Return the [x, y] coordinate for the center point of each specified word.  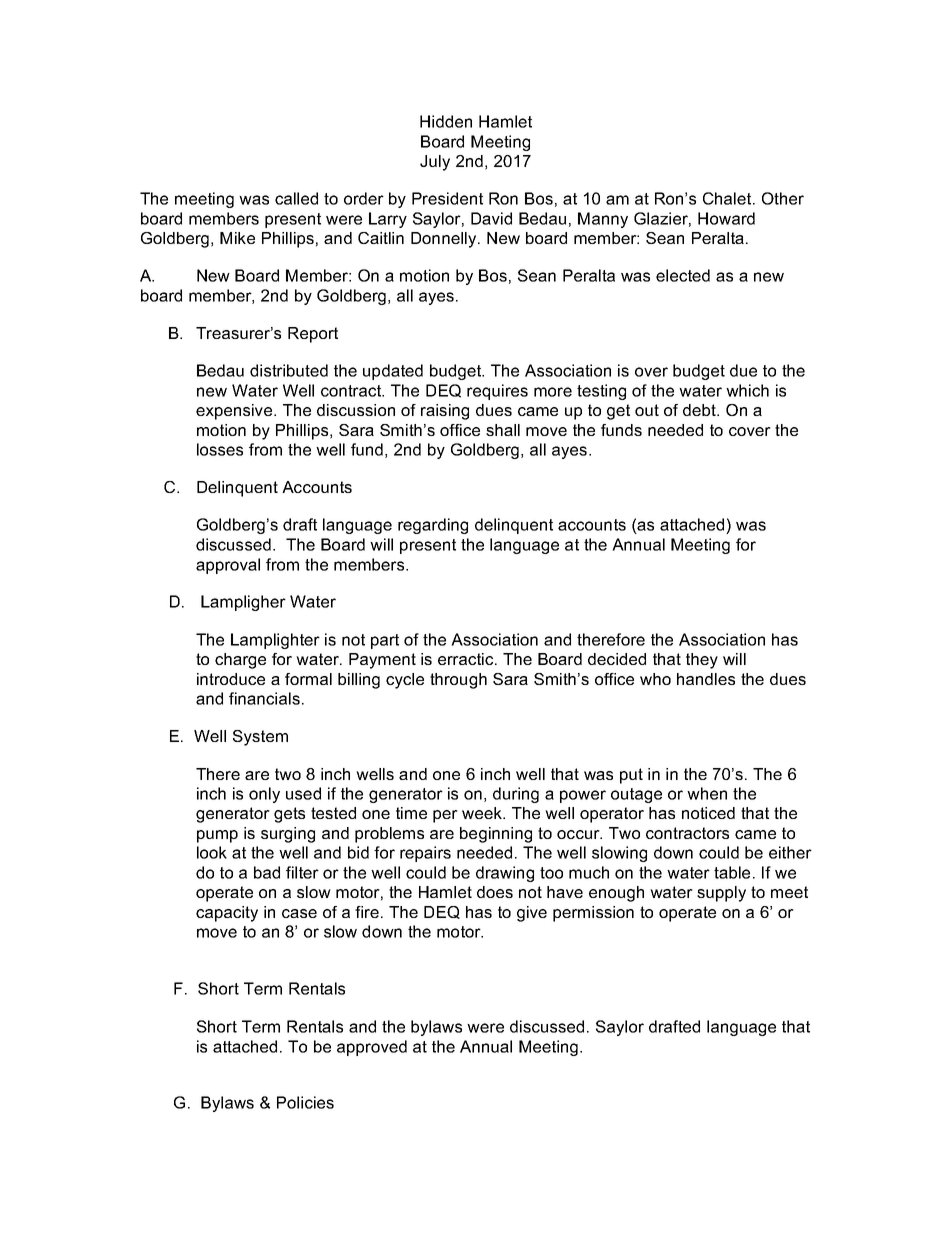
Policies [305, 1102]
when [707, 793]
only [264, 795]
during [516, 795]
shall [503, 430]
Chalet [728, 198]
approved [372, 1048]
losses [220, 449]
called [296, 198]
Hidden [446, 121]
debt [701, 410]
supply [721, 894]
